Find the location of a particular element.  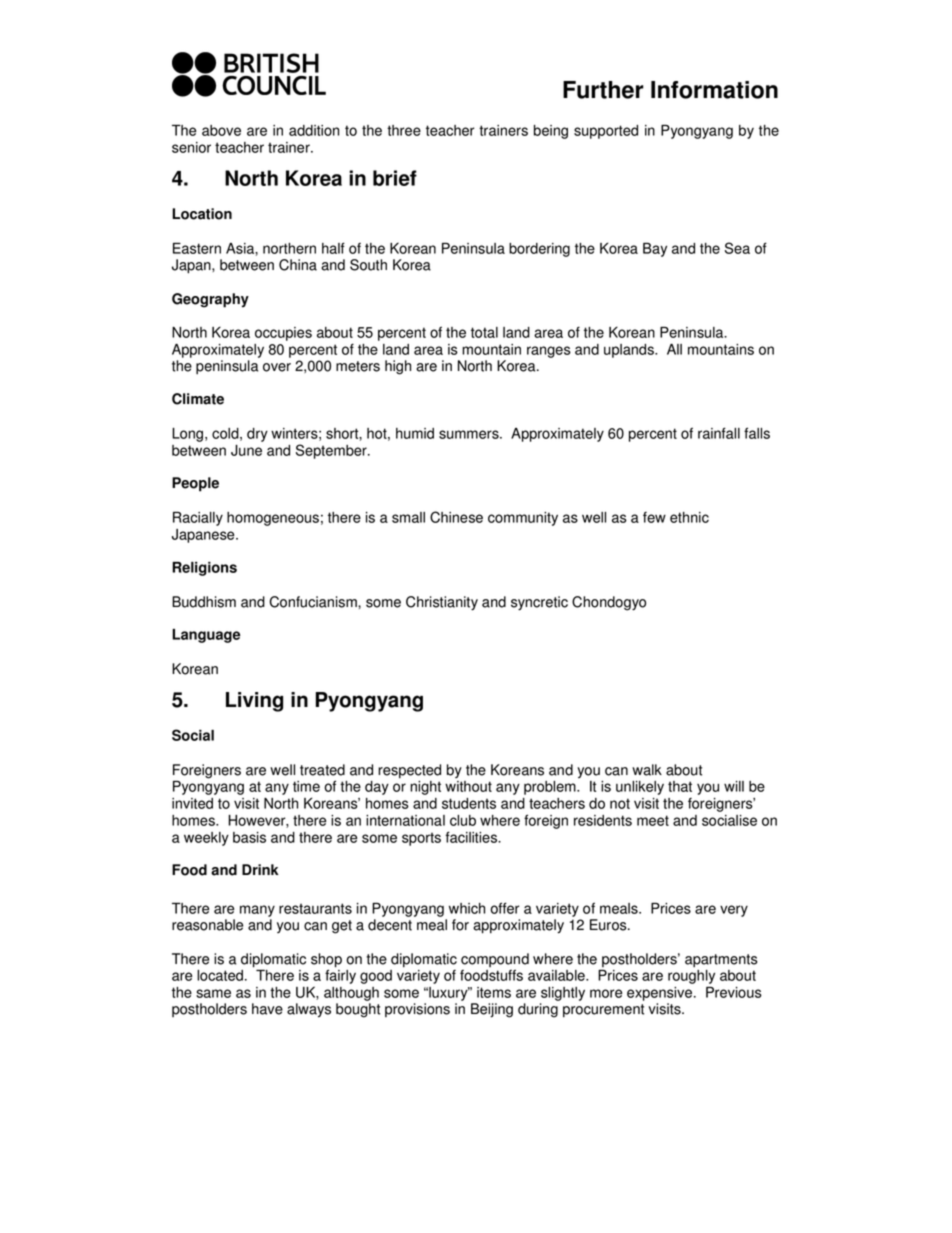

items is located at coordinates (494, 992).
